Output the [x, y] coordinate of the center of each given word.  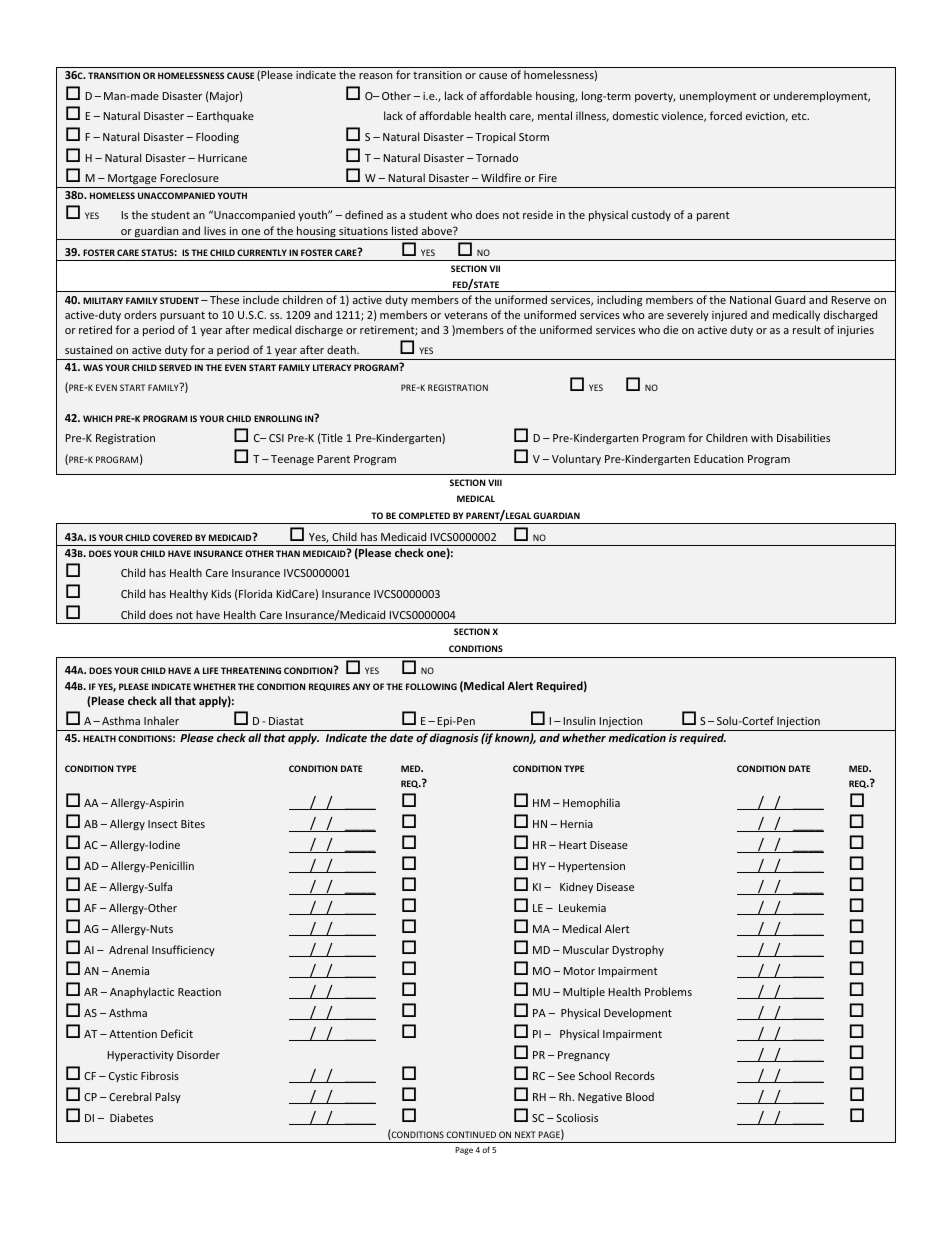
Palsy [168, 1097]
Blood [640, 1096]
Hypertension [591, 867]
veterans [466, 315]
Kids [221, 593]
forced [726, 115]
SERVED [175, 367]
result [807, 329]
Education [718, 458]
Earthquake [225, 116]
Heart [573, 845]
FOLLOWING [431, 686]
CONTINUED [471, 1134]
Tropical [495, 137]
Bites [193, 824]
